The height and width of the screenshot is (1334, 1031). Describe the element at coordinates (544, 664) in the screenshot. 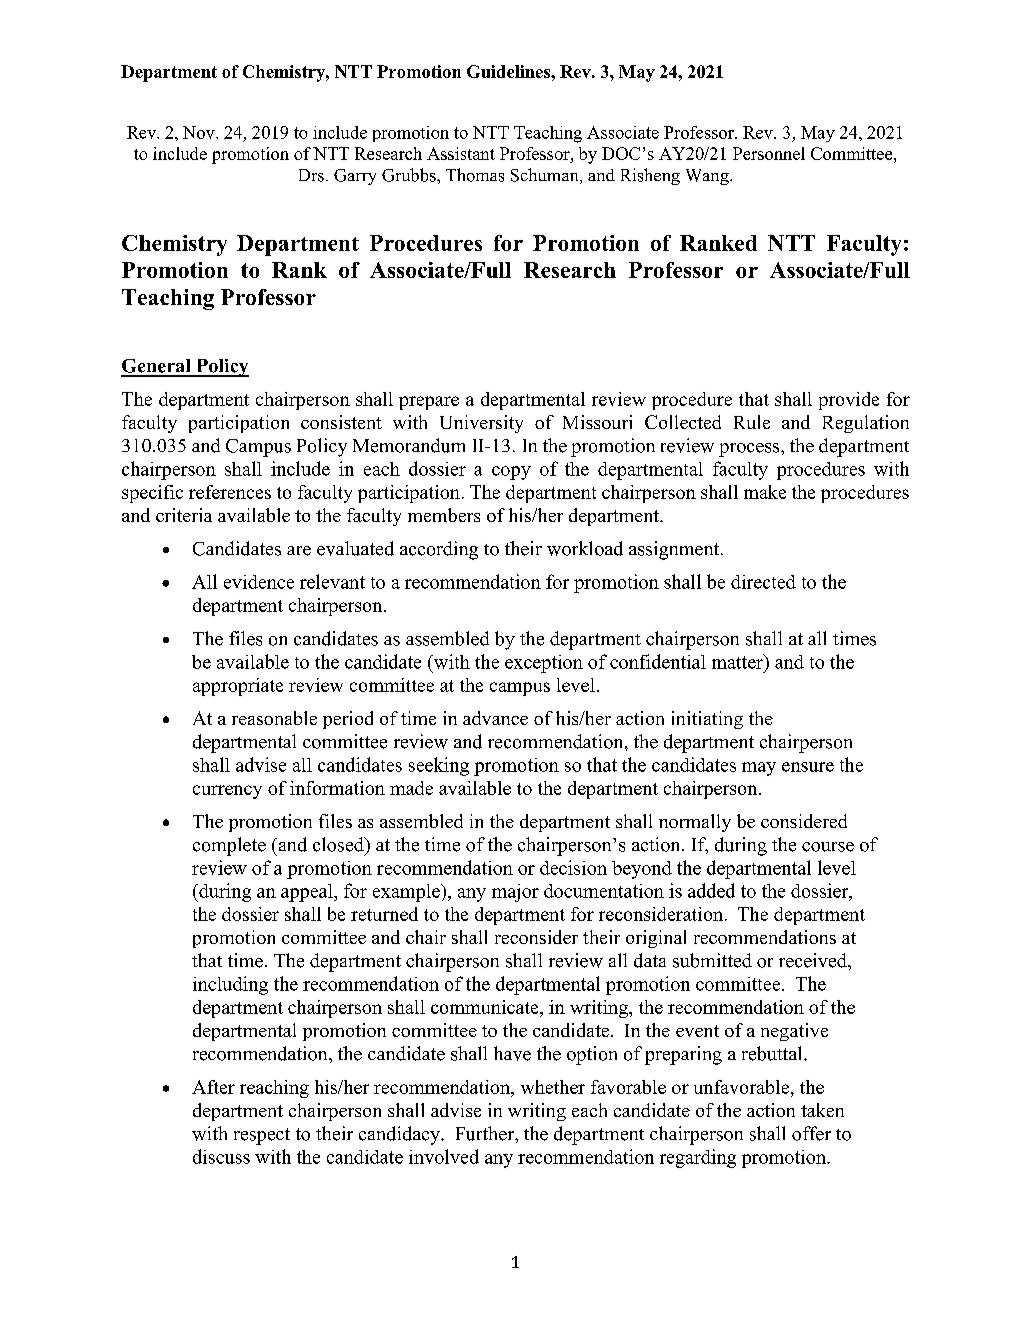

I see `exception` at that location.
